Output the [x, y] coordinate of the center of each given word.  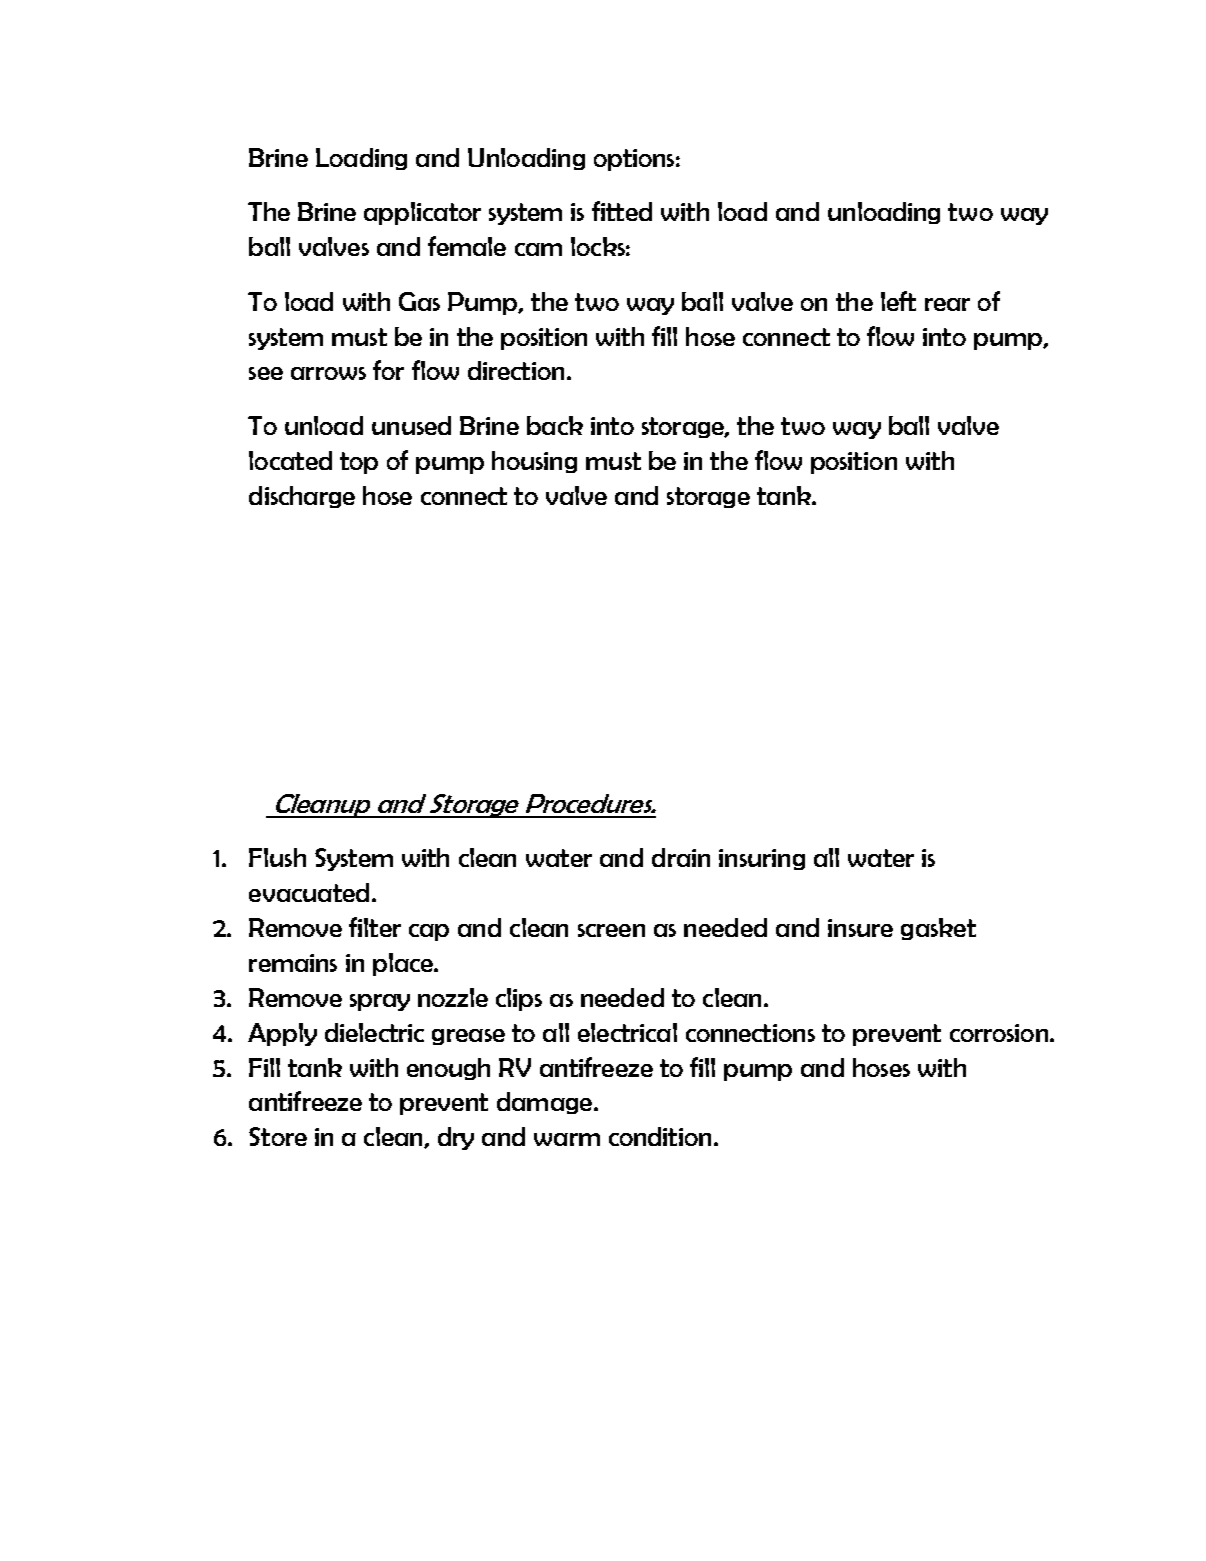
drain [681, 857]
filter [375, 927]
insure [860, 928]
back [555, 425]
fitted [622, 211]
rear [947, 304]
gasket [938, 929]
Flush [277, 857]
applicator [422, 213]
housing [534, 462]
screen [611, 930]
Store [278, 1136]
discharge [302, 497]
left [898, 301]
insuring [762, 859]
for [388, 370]
